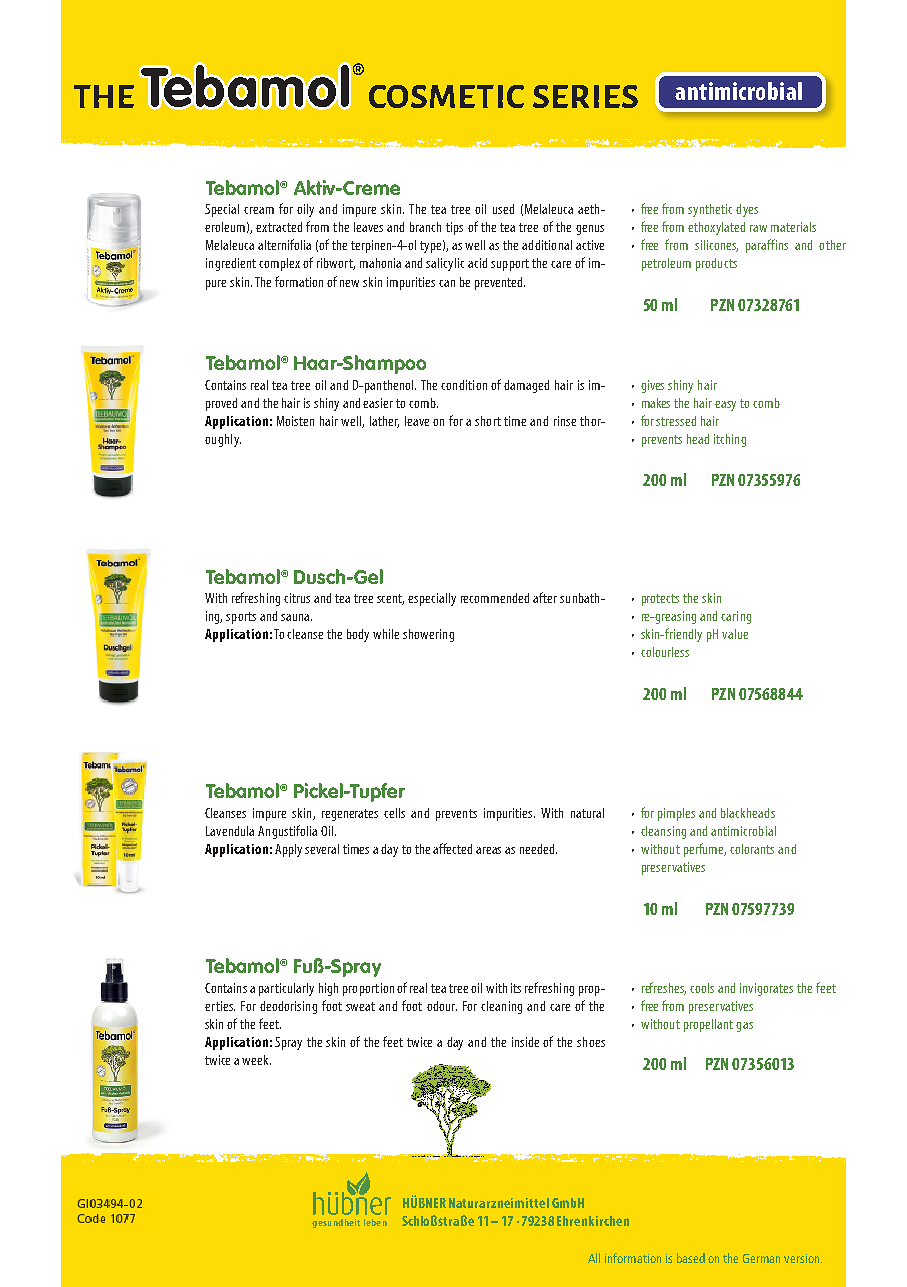  What do you see at coordinates (747, 210) in the screenshot?
I see `dyes` at bounding box center [747, 210].
